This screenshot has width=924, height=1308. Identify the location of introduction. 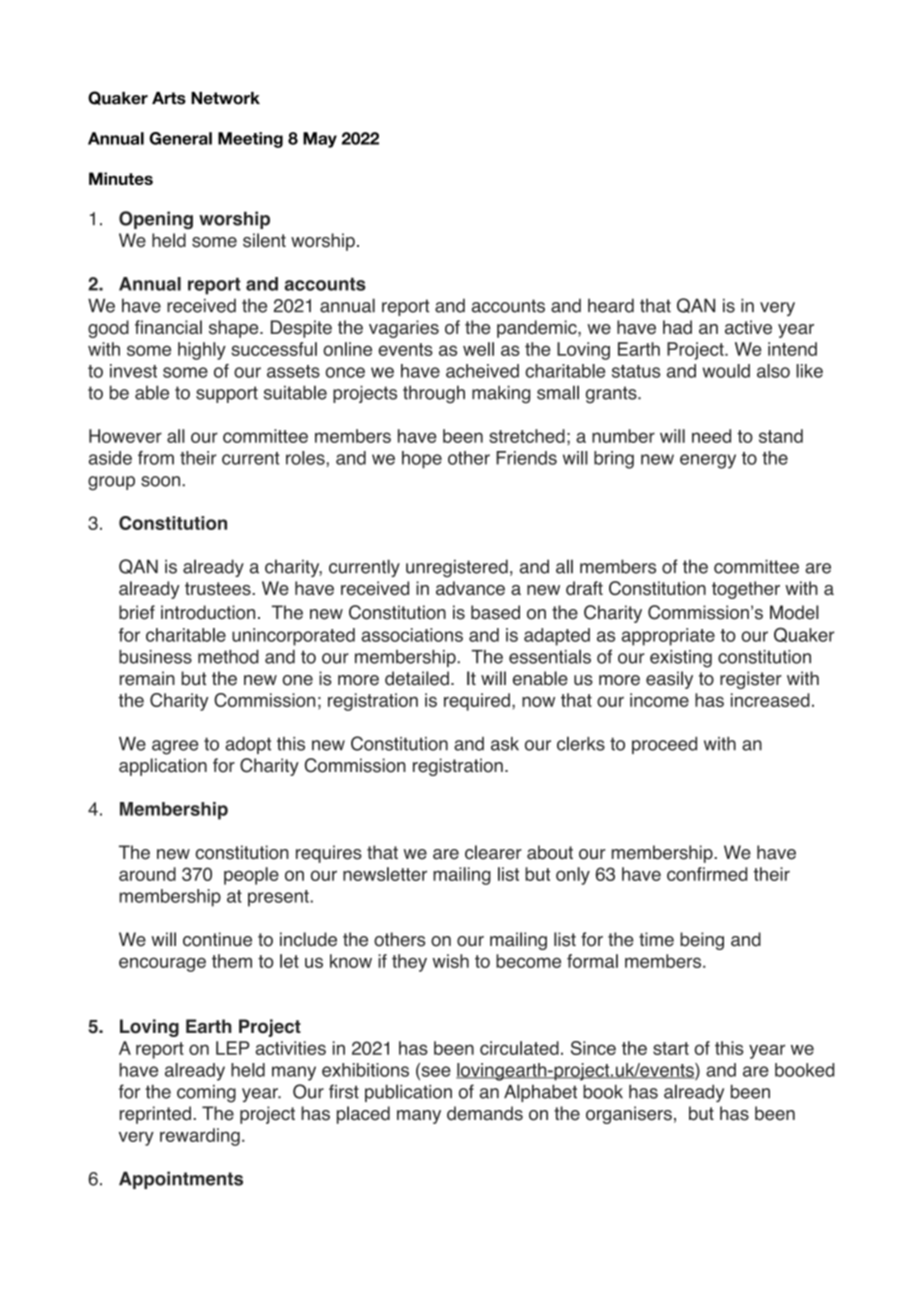
(208, 612).
